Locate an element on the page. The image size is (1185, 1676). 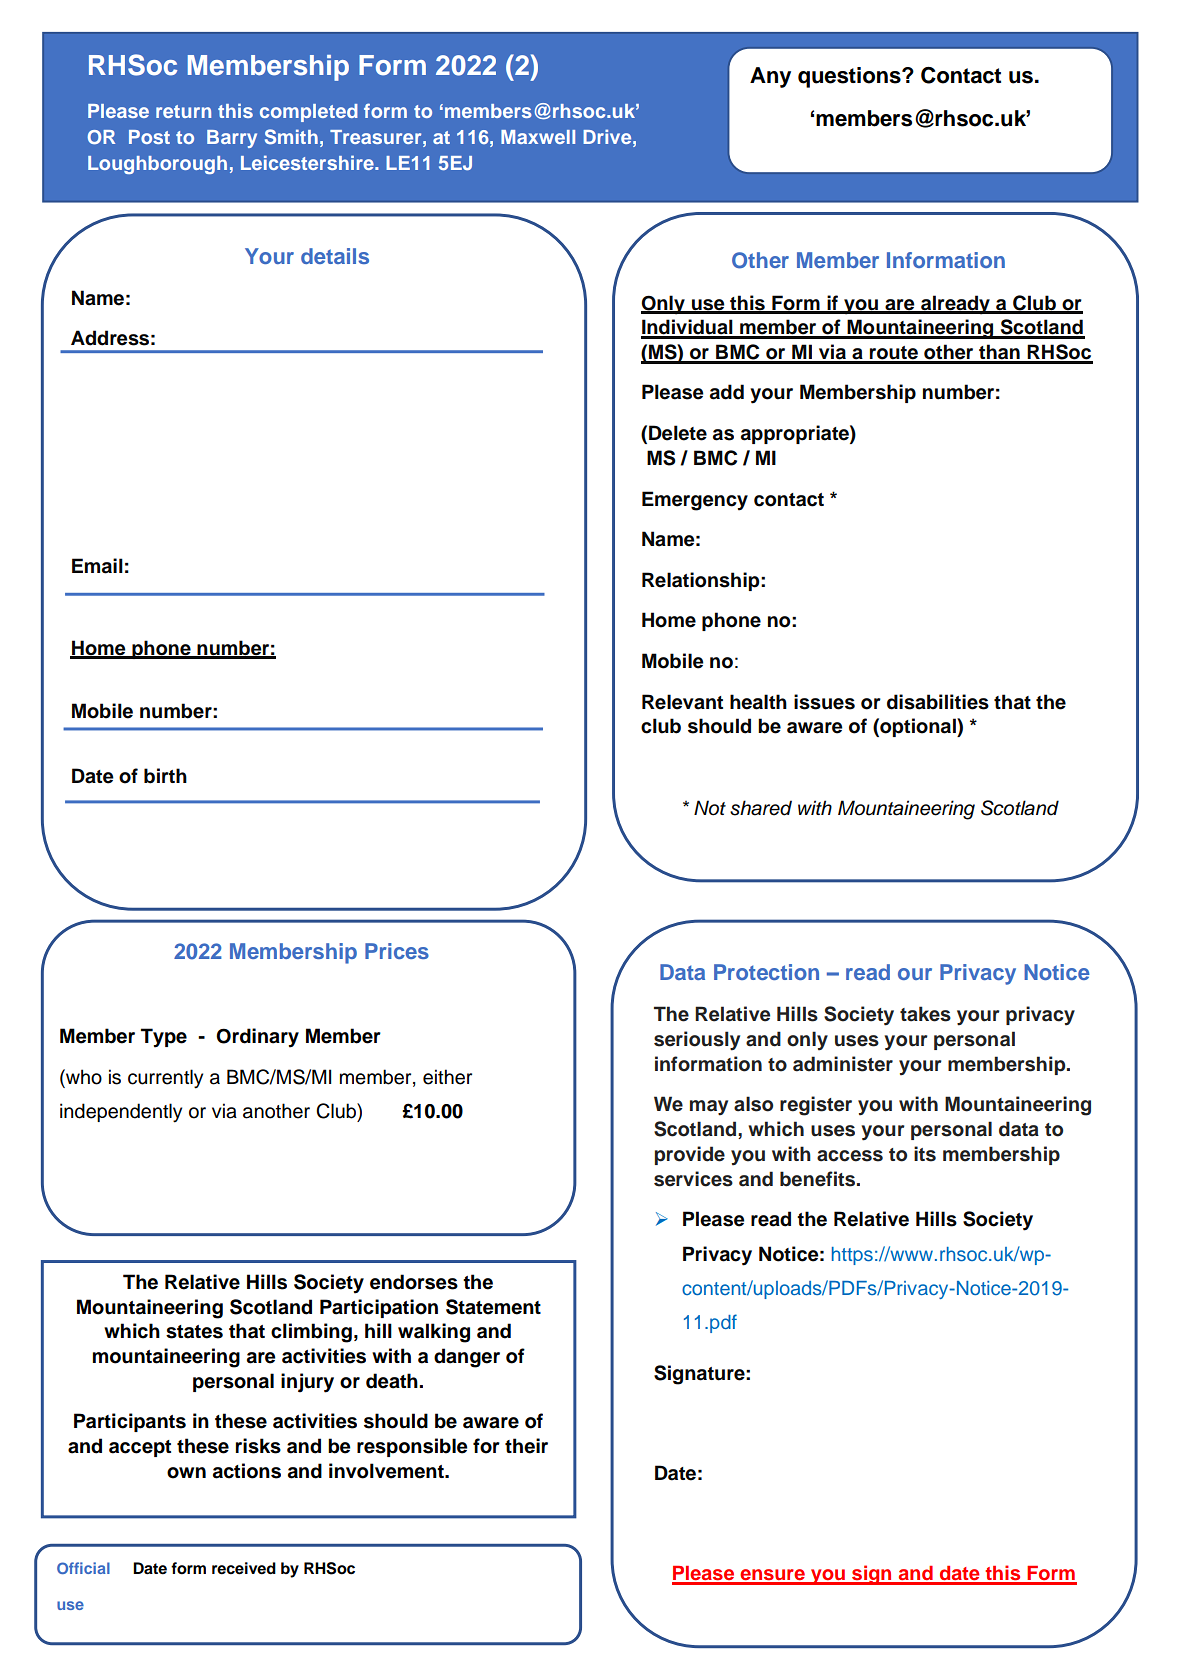
their is located at coordinates (526, 1446).
